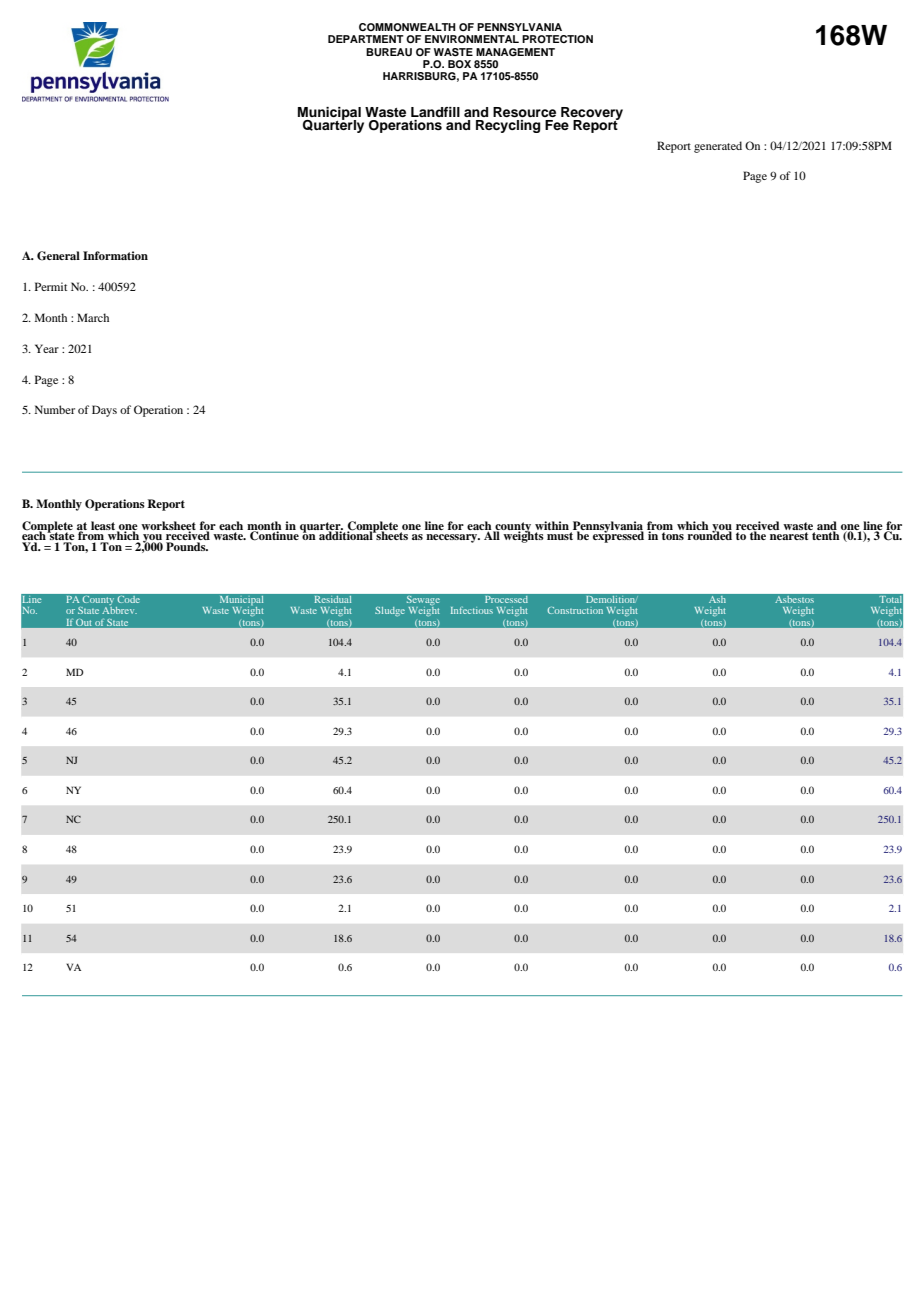  I want to click on least, so click(104, 526).
